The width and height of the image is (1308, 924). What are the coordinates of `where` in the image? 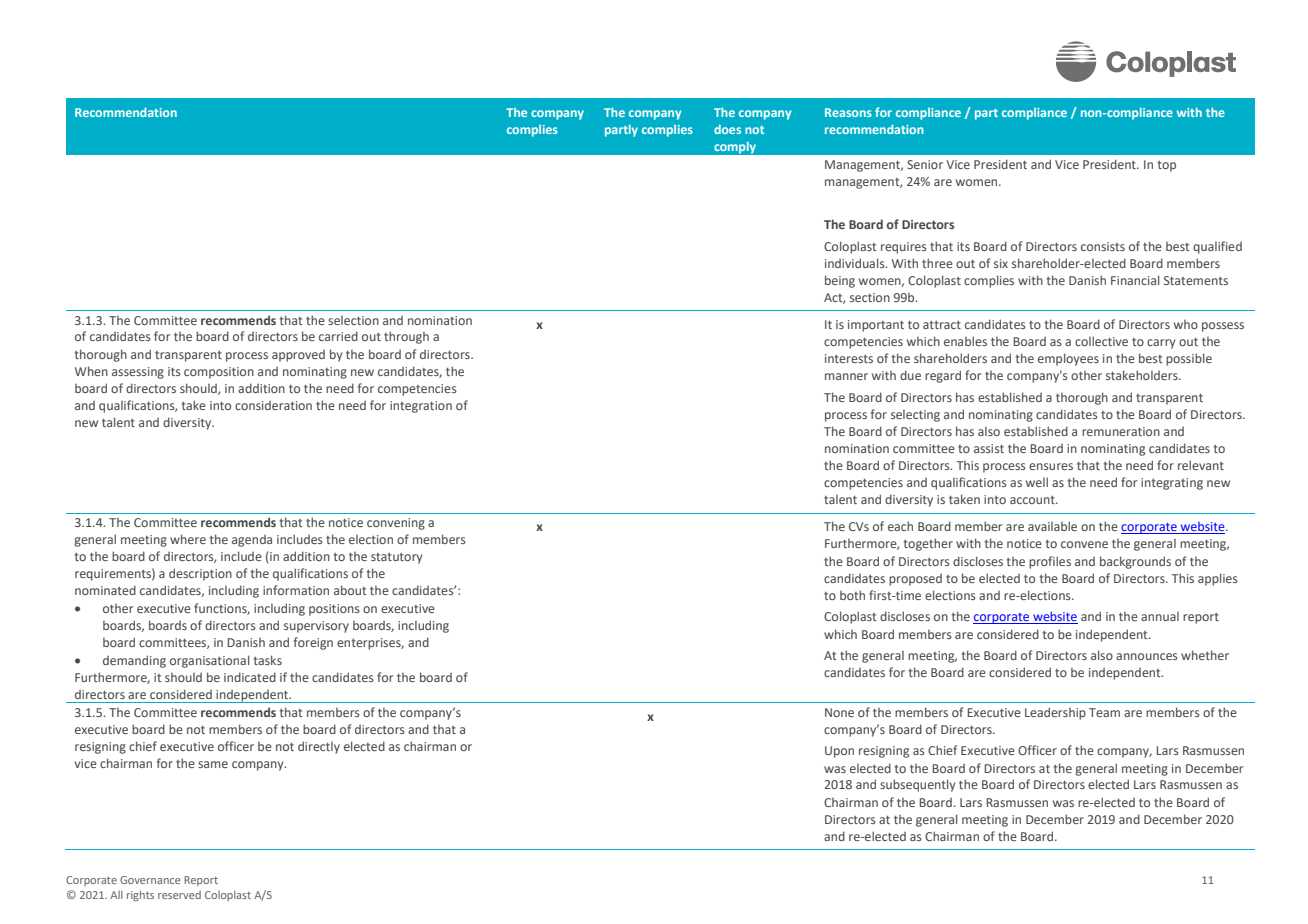 It's located at (188, 539).
